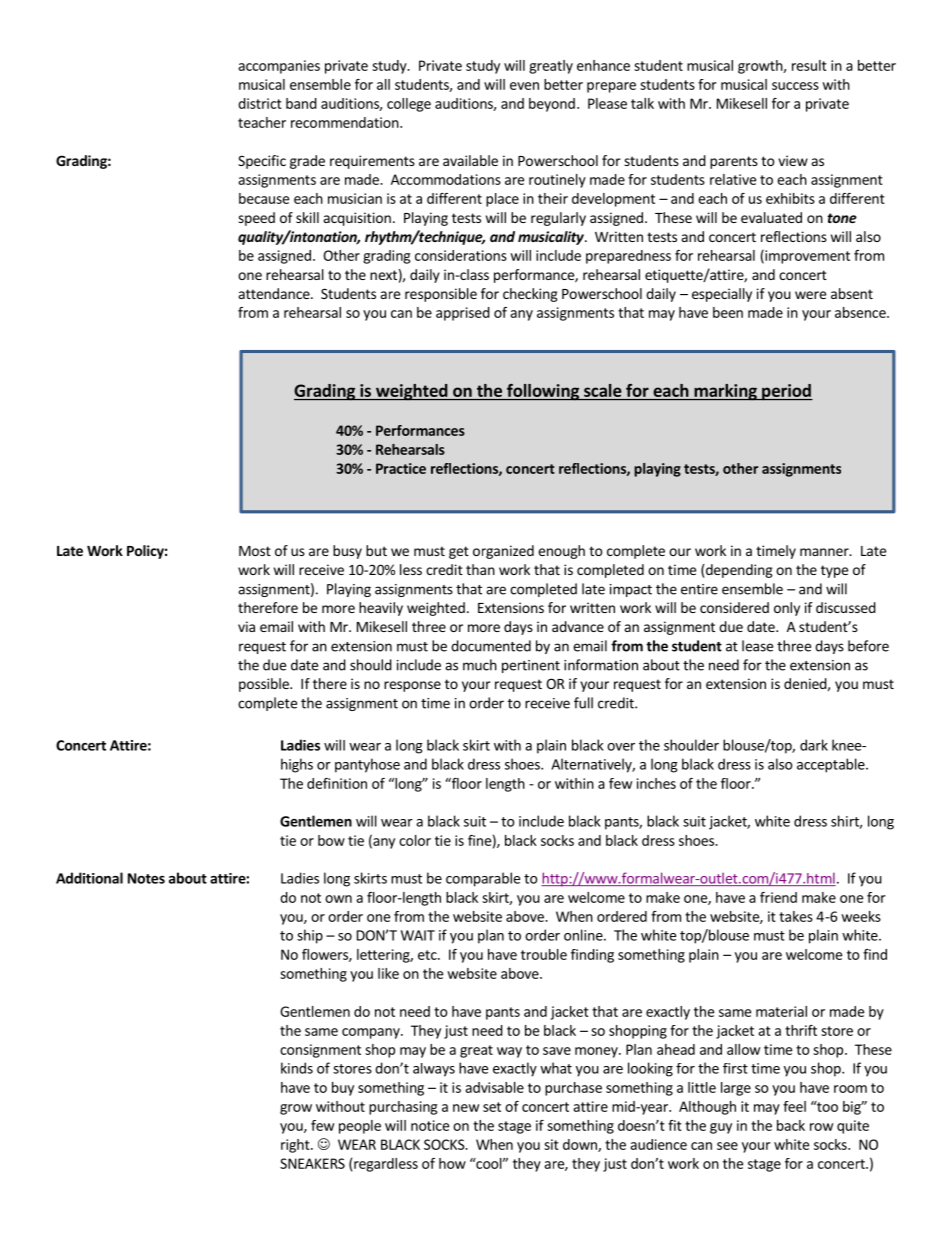 The width and height of the screenshot is (952, 1233). Describe the element at coordinates (832, 765) in the screenshot. I see `acceptable` at that location.
